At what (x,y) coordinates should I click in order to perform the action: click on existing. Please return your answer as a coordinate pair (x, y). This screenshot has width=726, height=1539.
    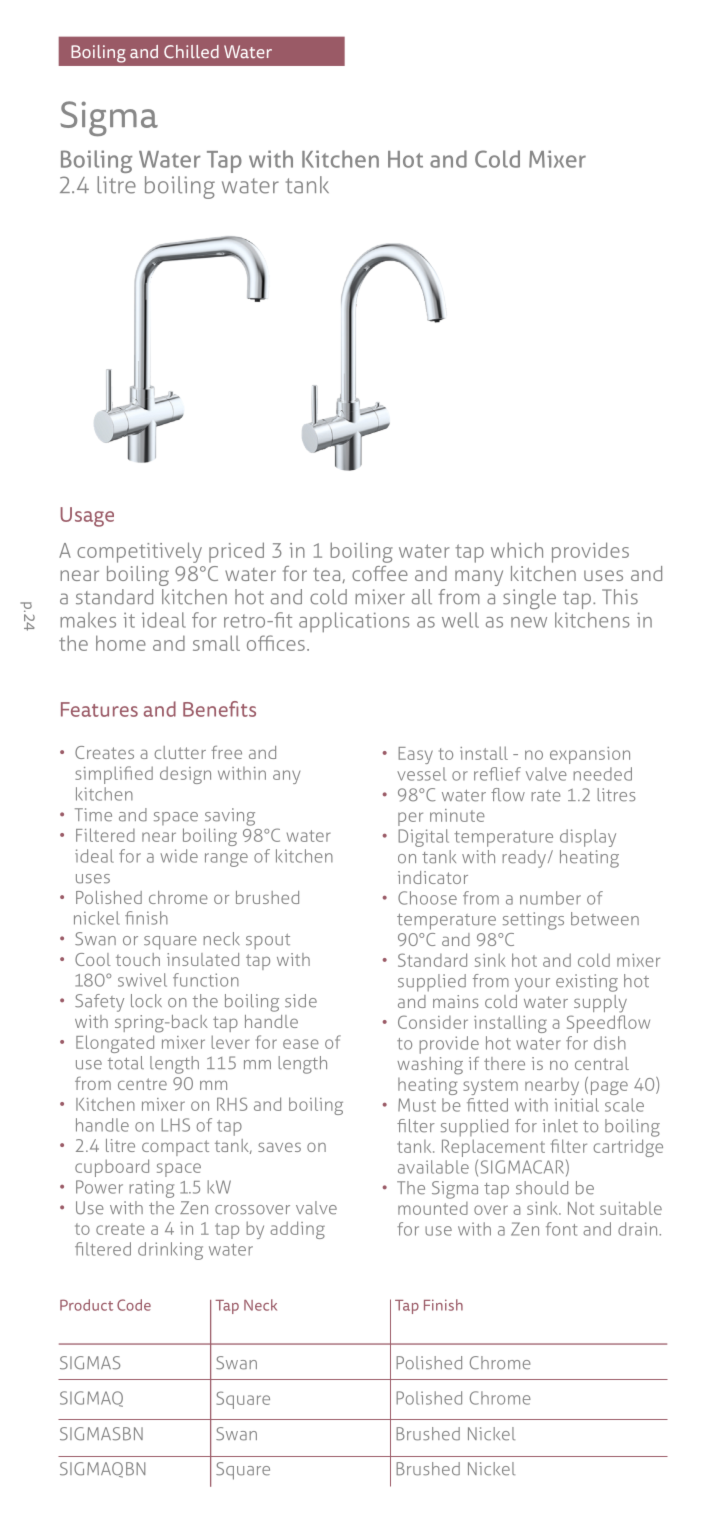
    Looking at the image, I should click on (587, 983).
